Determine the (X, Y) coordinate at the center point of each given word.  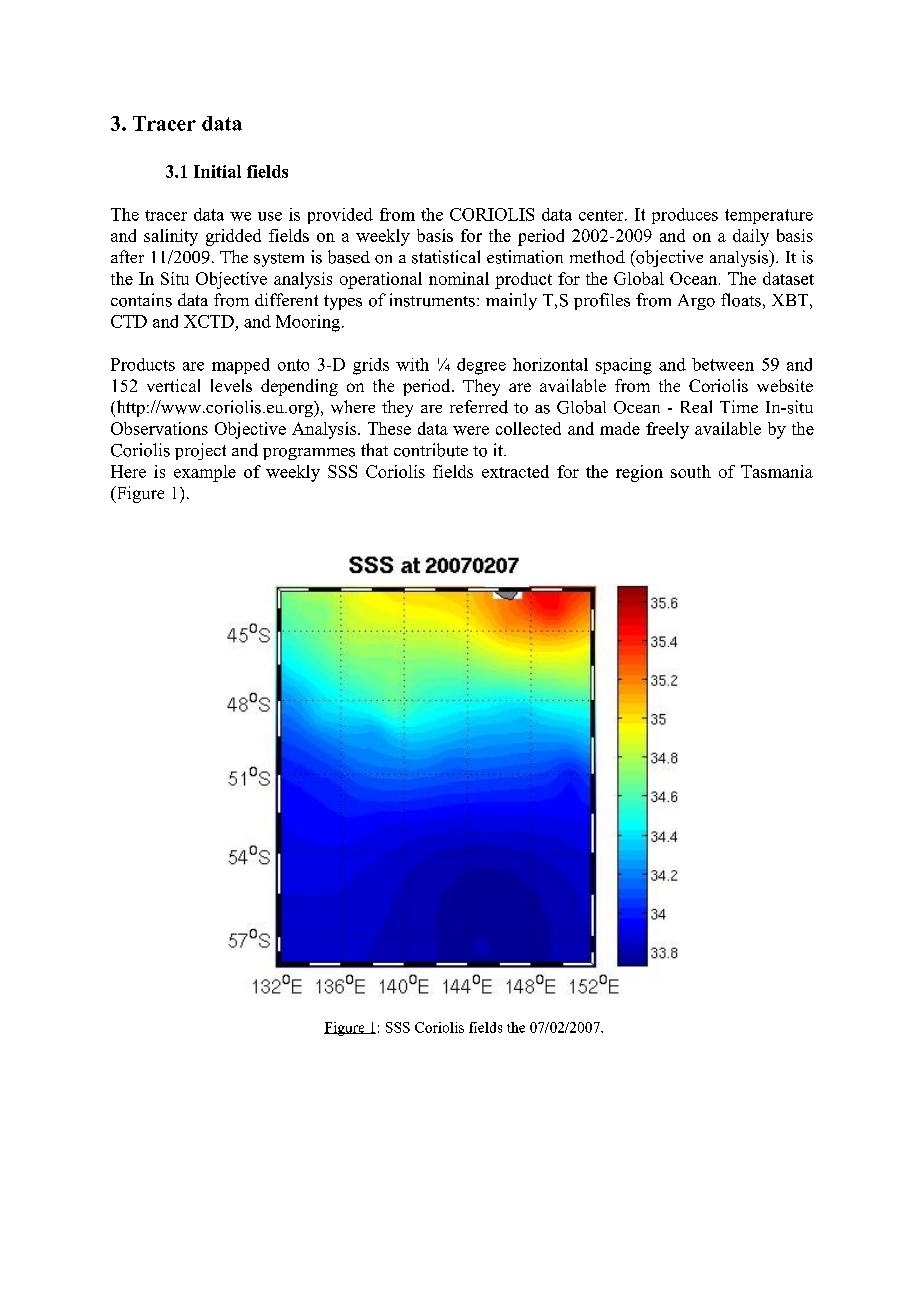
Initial (217, 171)
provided (340, 216)
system (279, 260)
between (723, 364)
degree (481, 366)
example (205, 473)
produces (685, 216)
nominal (459, 278)
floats (741, 300)
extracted (515, 471)
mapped (241, 366)
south (691, 471)
